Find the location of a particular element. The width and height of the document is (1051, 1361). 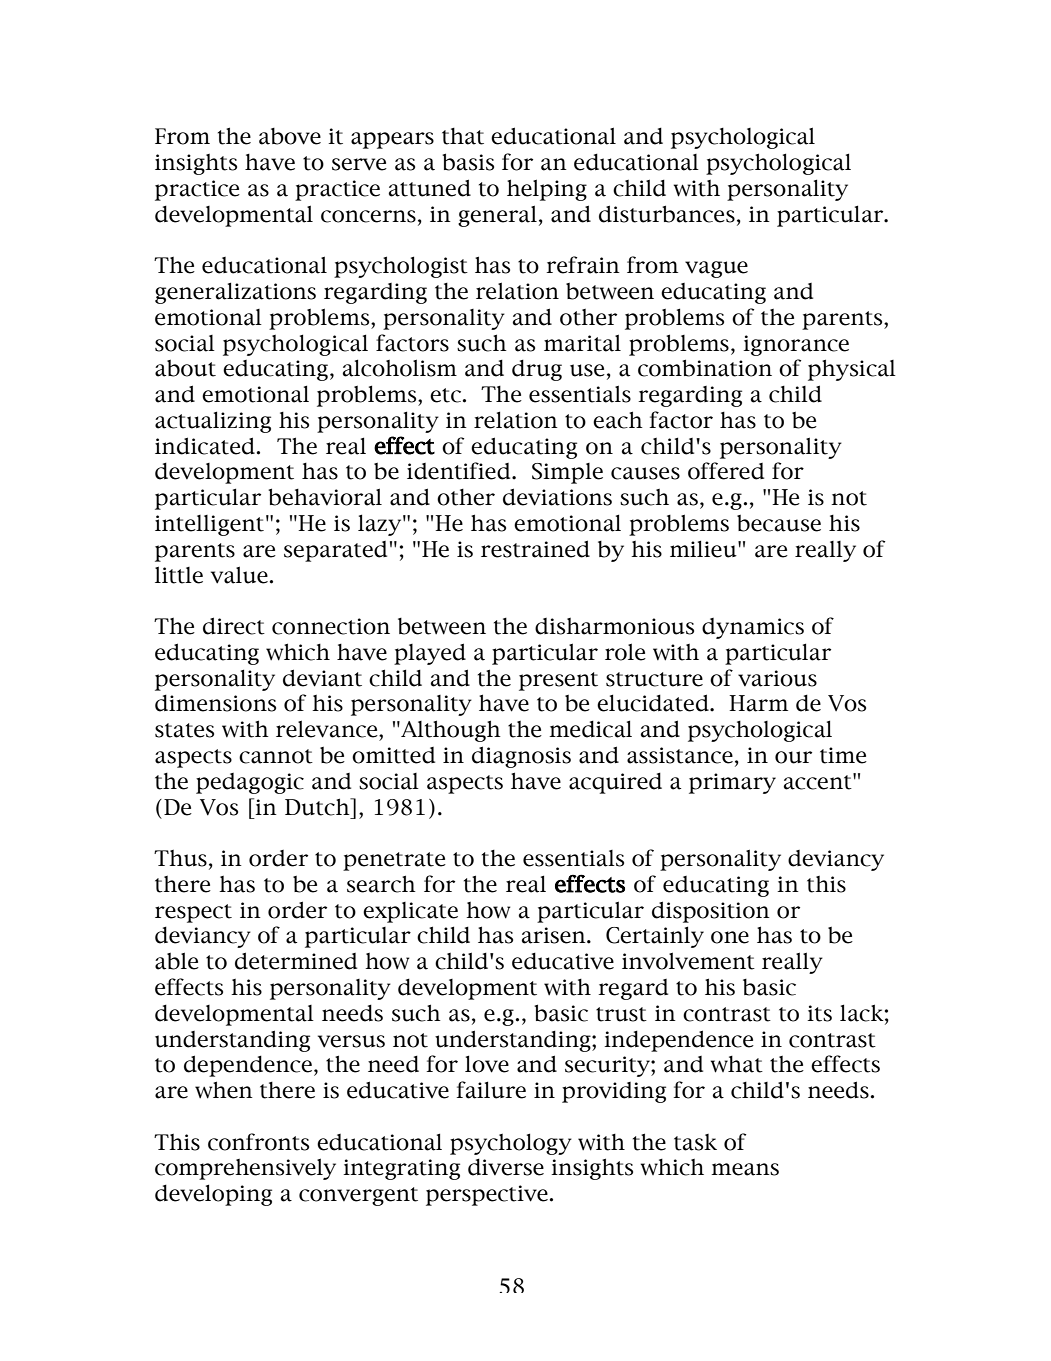

comprehensively is located at coordinates (245, 1169).
